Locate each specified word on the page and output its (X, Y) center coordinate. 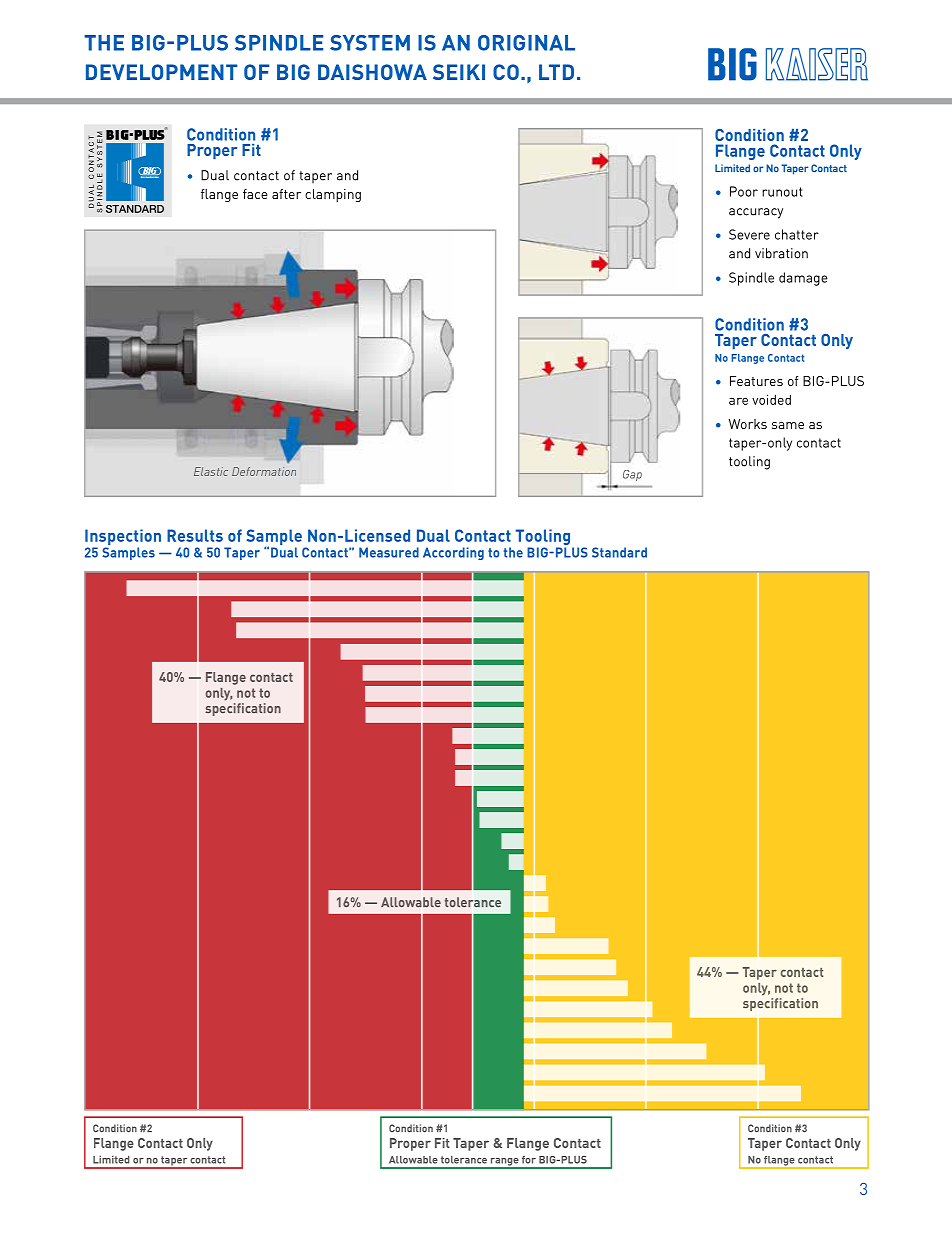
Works (748, 424)
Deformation (264, 471)
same (788, 425)
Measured (389, 552)
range (504, 1163)
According (453, 553)
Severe (749, 234)
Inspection (123, 538)
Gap (632, 475)
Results (195, 535)
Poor (744, 191)
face (255, 194)
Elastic (211, 471)
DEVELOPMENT (161, 72)
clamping (333, 195)
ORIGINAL (526, 43)
